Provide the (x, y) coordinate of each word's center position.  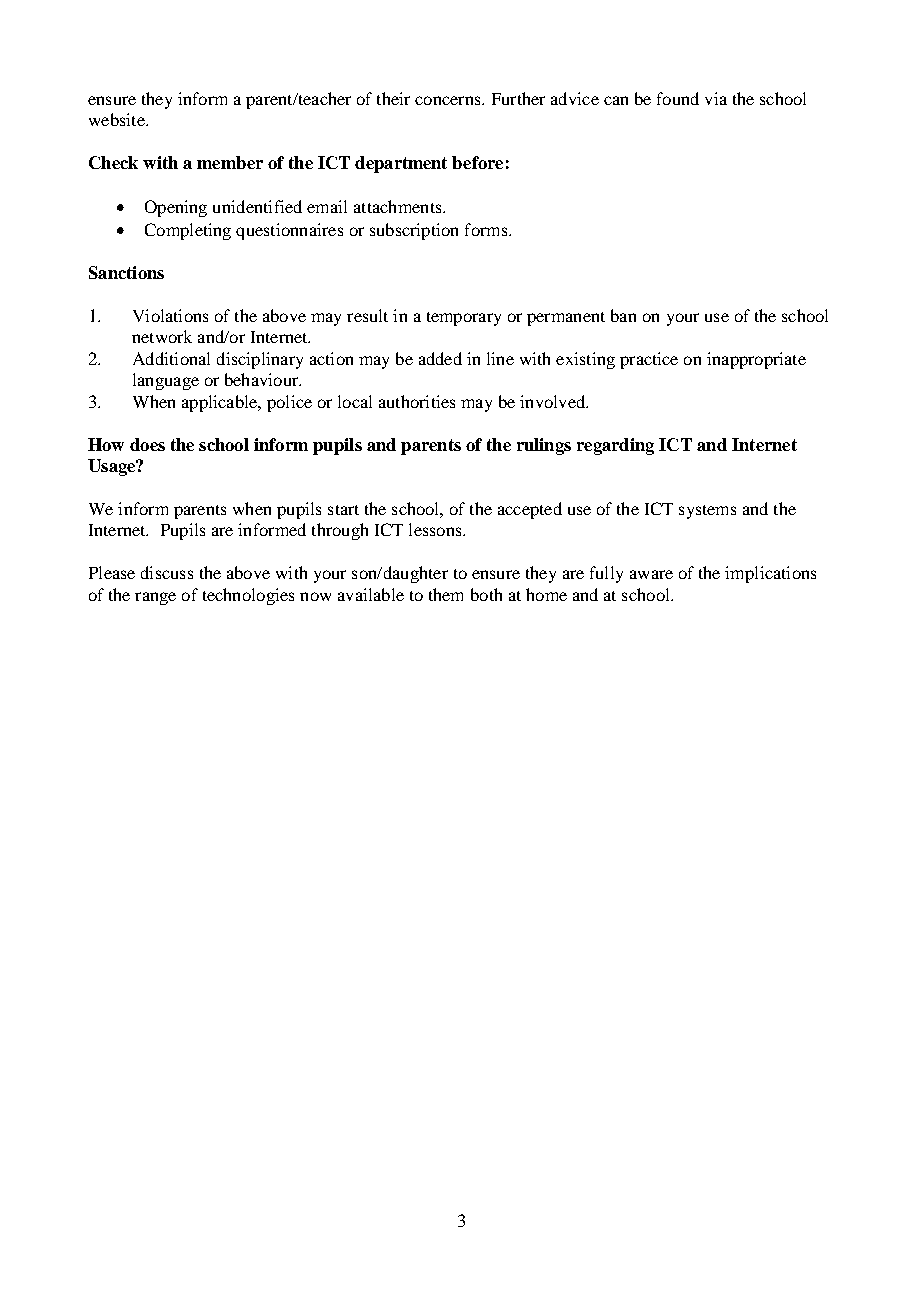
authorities (417, 401)
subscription (414, 231)
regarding (615, 446)
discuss (167, 572)
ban (623, 315)
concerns (449, 100)
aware (651, 574)
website (118, 119)
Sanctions (126, 272)
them (446, 594)
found (678, 98)
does (147, 444)
